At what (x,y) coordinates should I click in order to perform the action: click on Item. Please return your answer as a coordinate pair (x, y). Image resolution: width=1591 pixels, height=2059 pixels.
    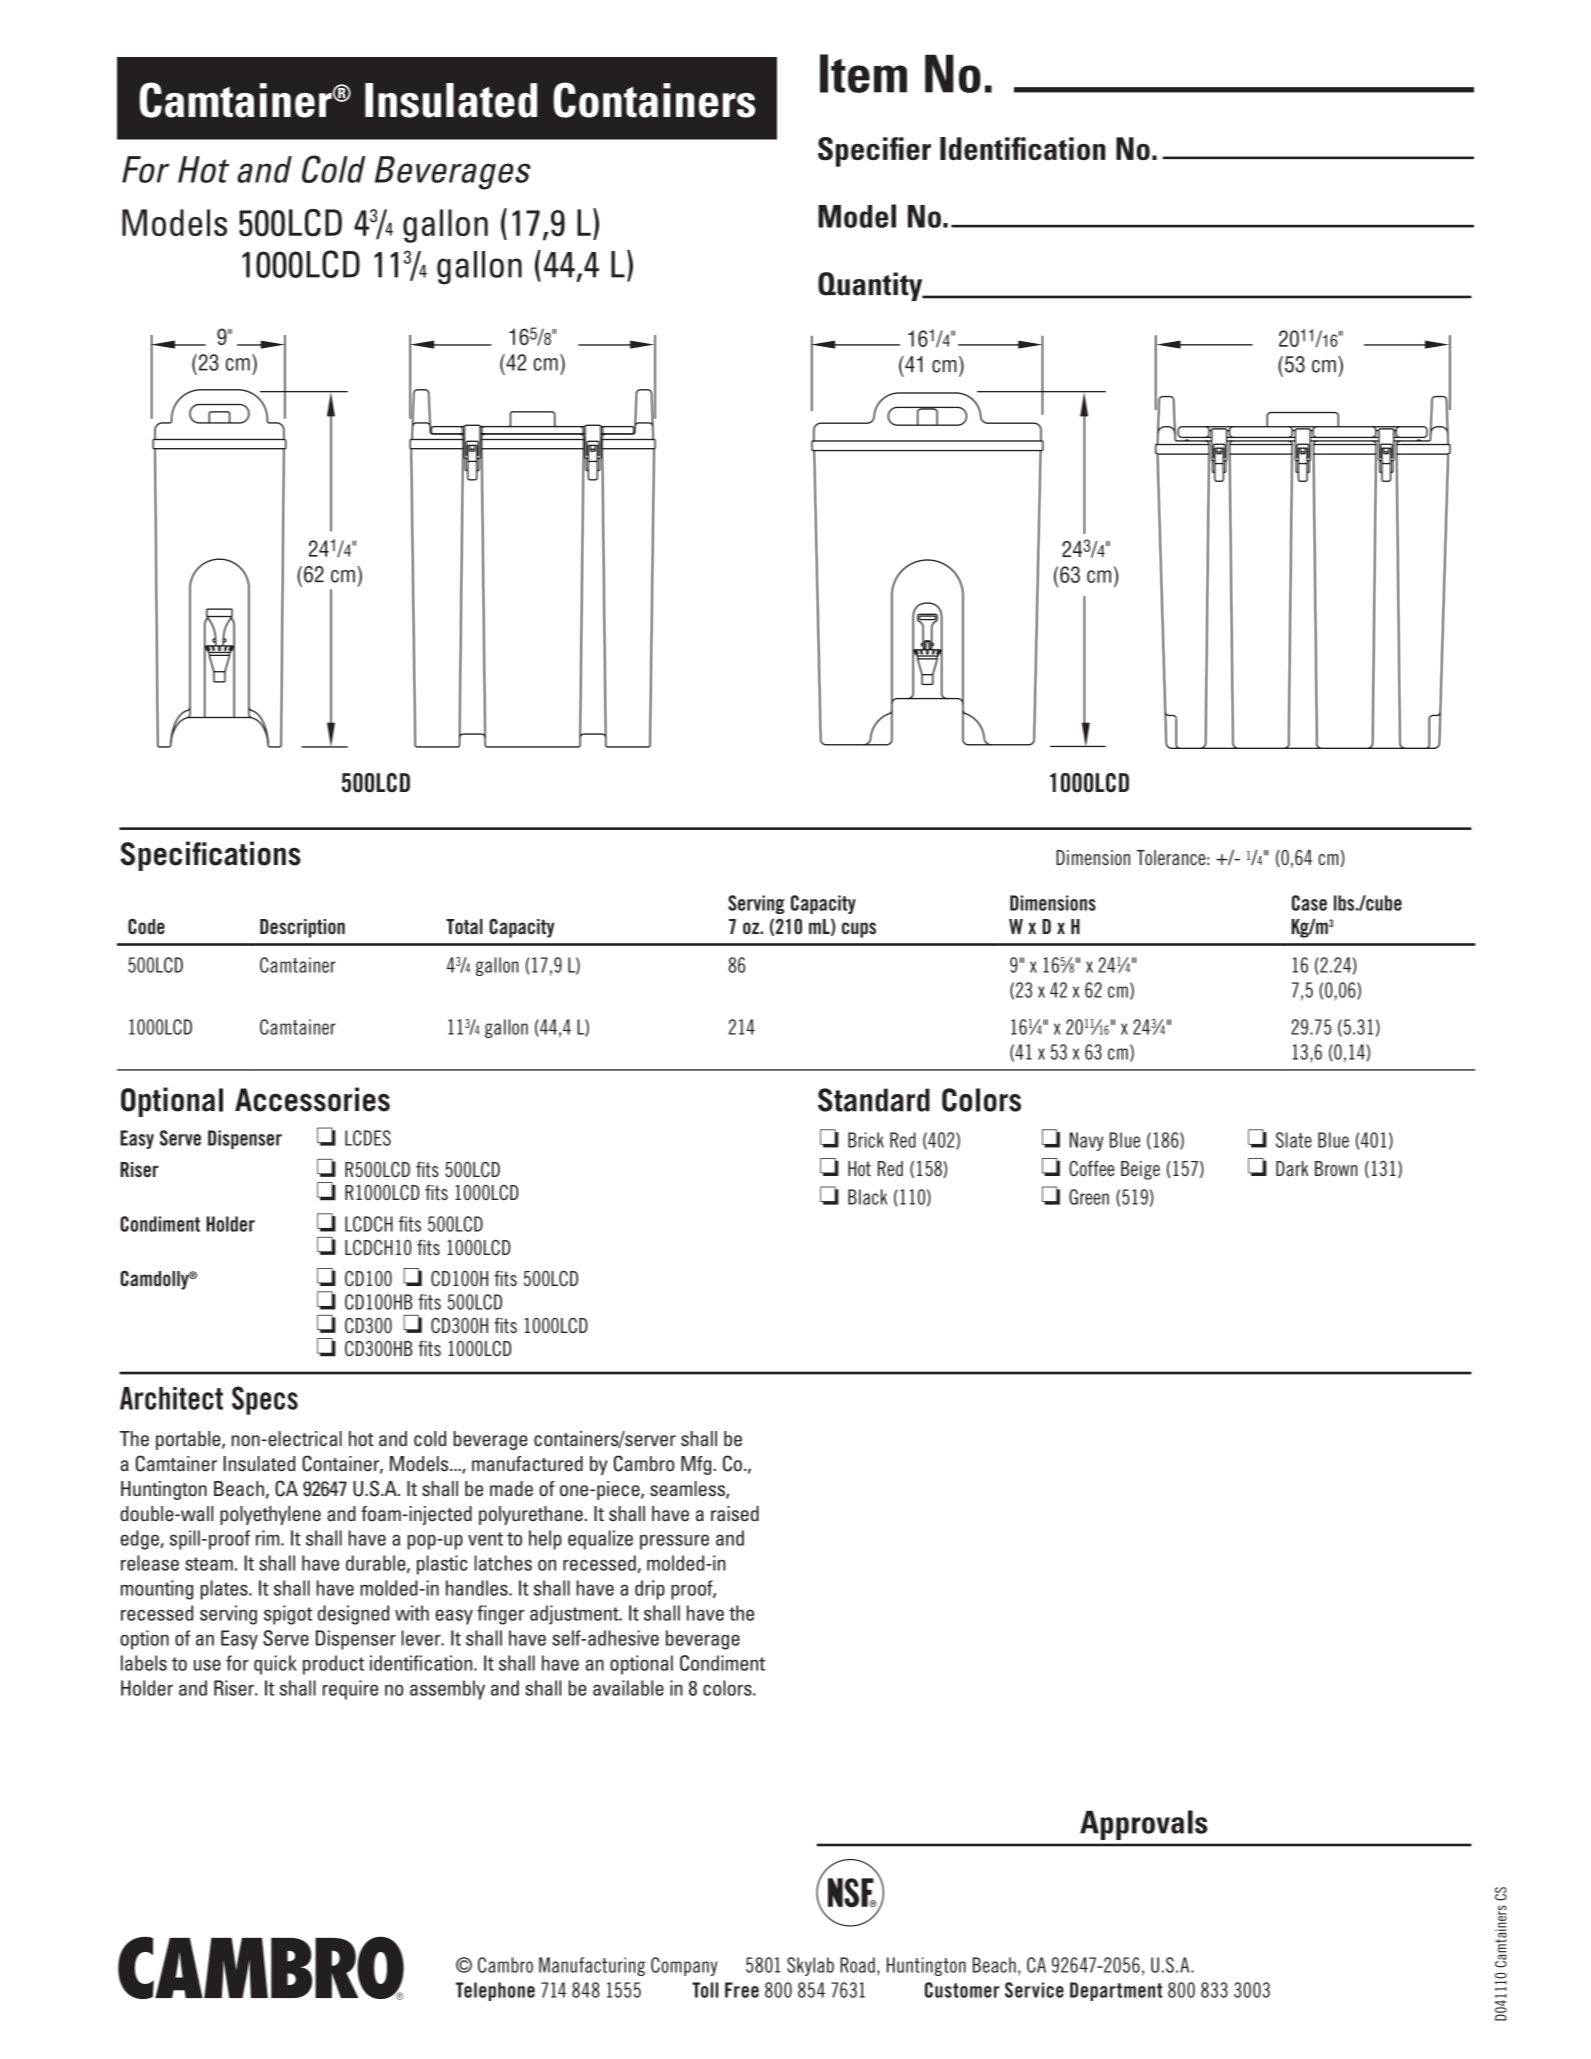
    Looking at the image, I should click on (863, 73).
